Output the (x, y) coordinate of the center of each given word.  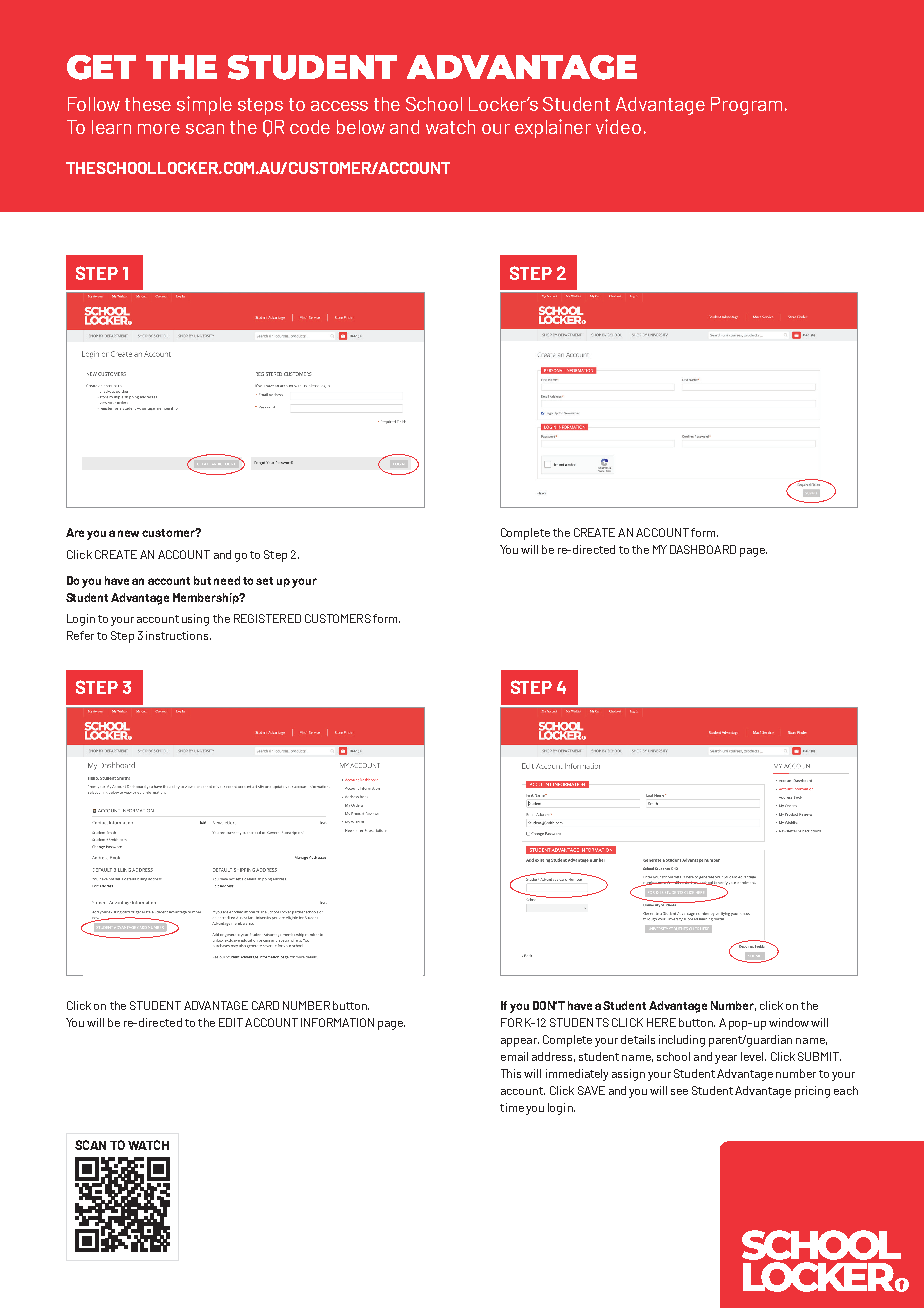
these (148, 104)
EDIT (231, 1022)
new (128, 533)
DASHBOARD (703, 549)
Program (748, 106)
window (789, 1022)
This (511, 1073)
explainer (553, 128)
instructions (178, 635)
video (618, 126)
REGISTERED (267, 618)
